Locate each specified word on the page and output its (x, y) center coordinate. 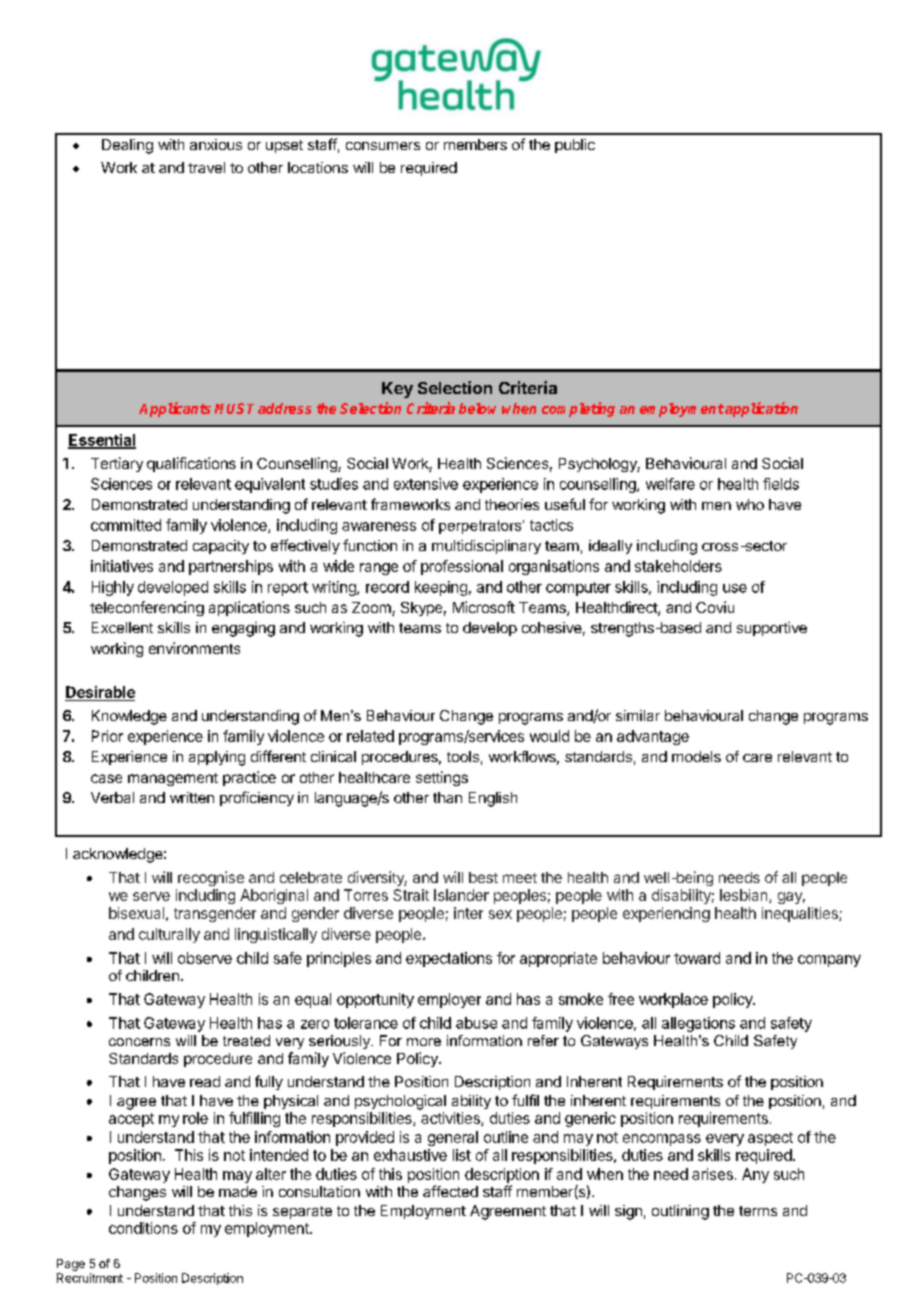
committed (126, 525)
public (575, 146)
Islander (461, 895)
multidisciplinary (486, 547)
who (750, 504)
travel (206, 167)
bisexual (136, 913)
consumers (383, 146)
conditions (143, 1228)
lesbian (745, 896)
